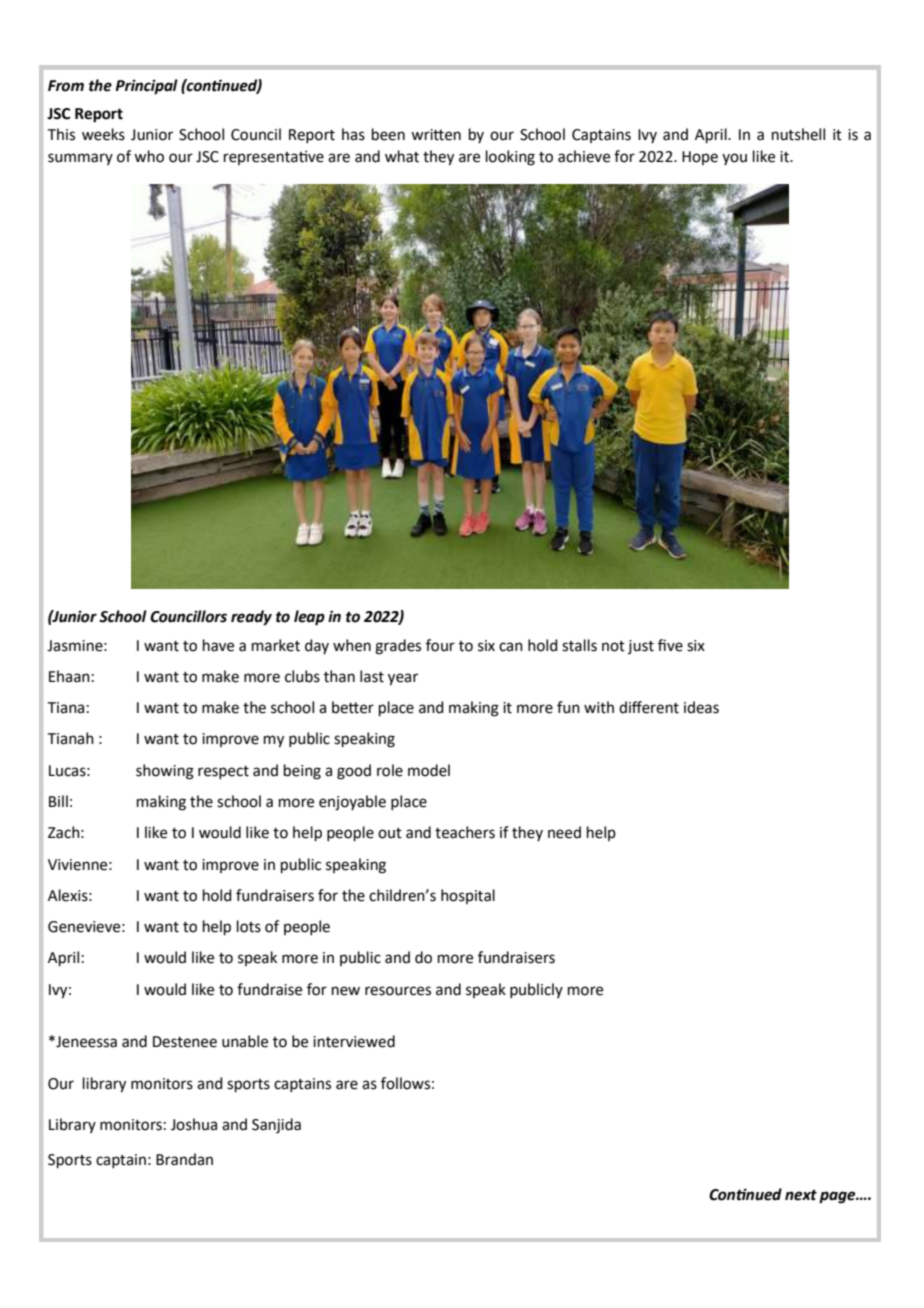 This screenshot has width=924, height=1308. What do you see at coordinates (146, 87) in the screenshot?
I see `Principal` at bounding box center [146, 87].
